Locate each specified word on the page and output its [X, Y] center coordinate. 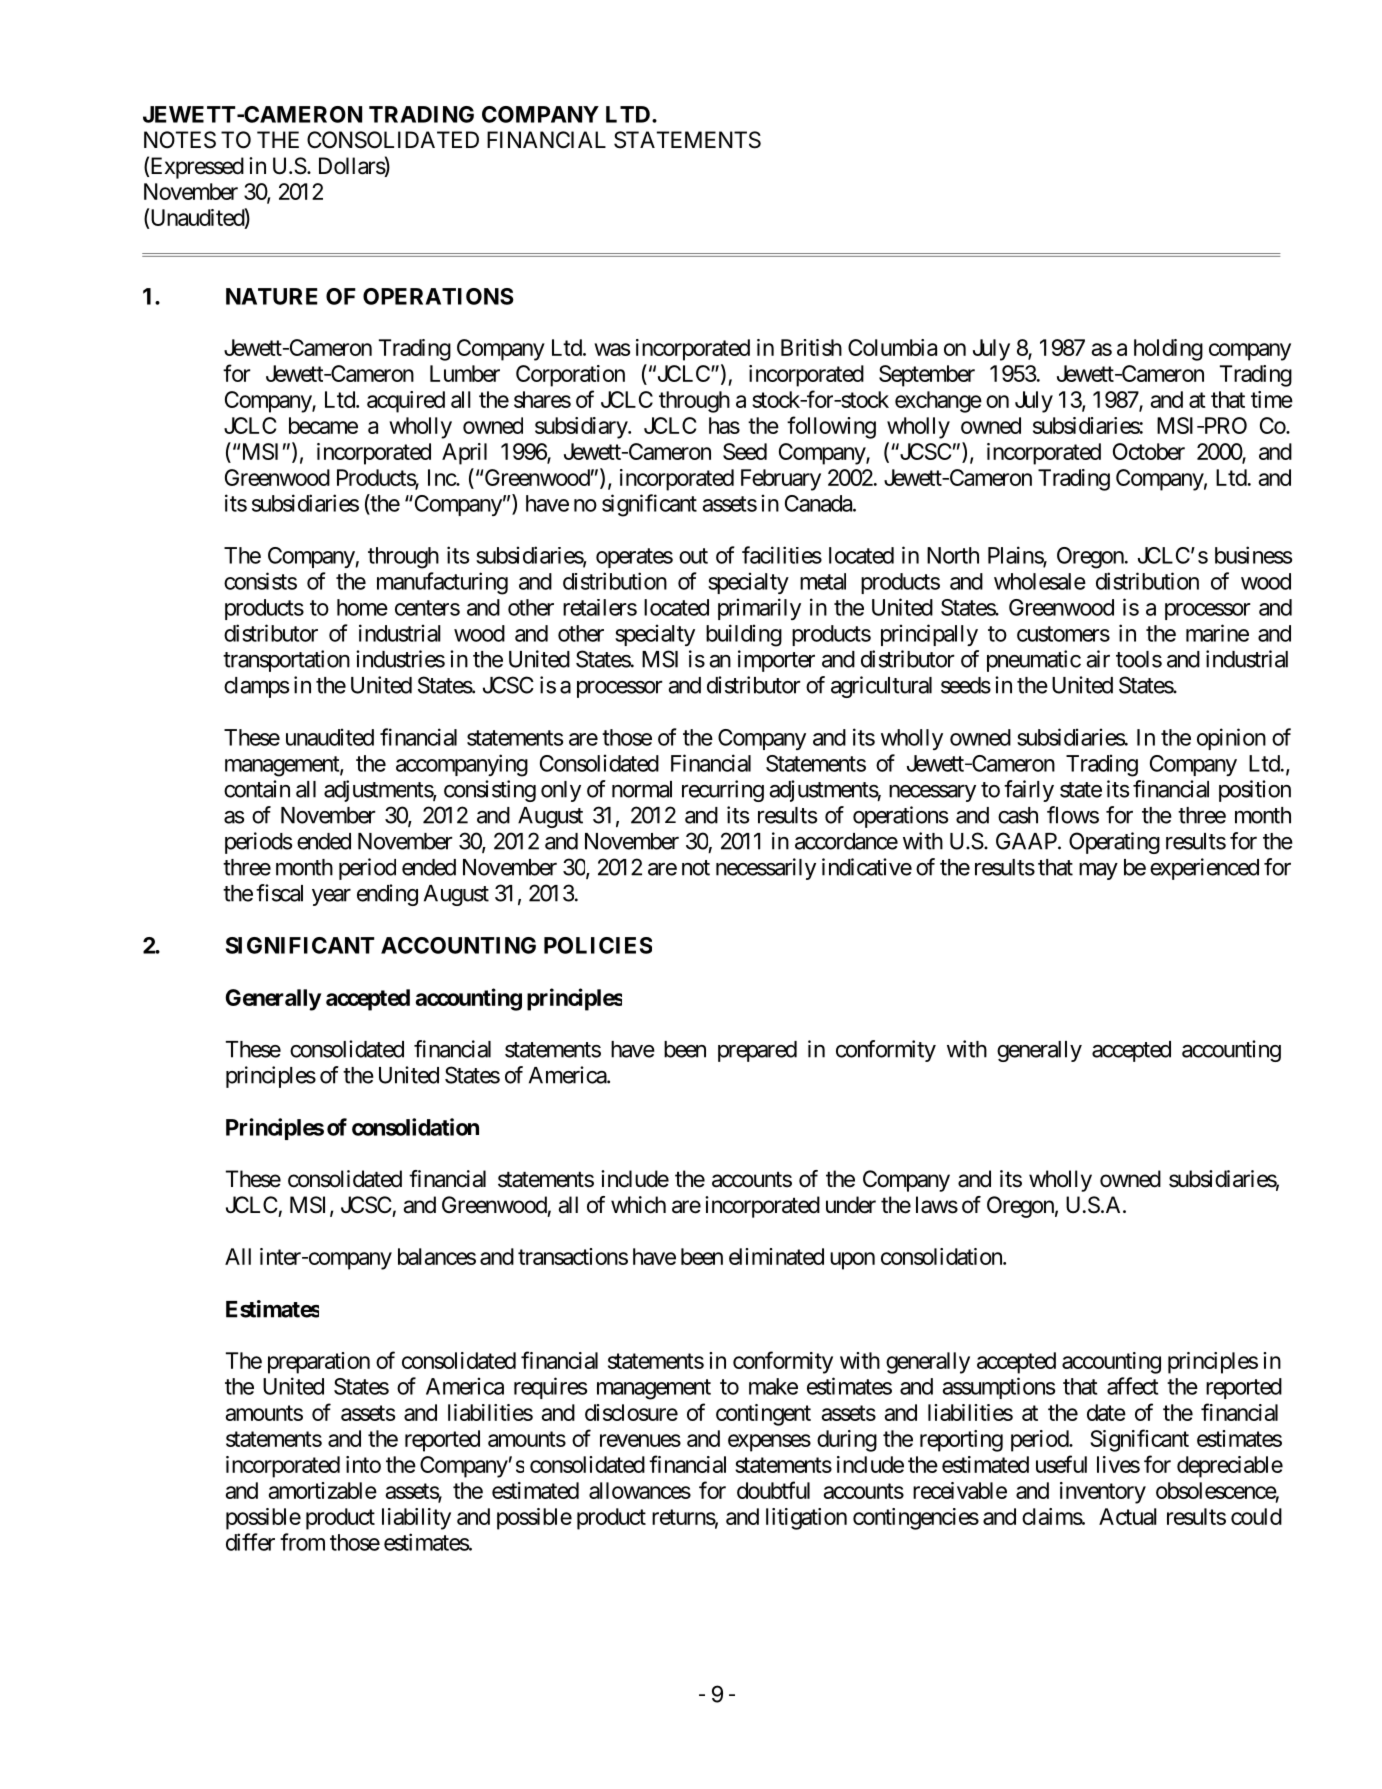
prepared [757, 1051]
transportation [286, 661]
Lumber [465, 373]
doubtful [773, 1490]
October [1149, 451]
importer [776, 661]
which [638, 1205]
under [851, 1205]
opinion [1231, 739]
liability [416, 1519]
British [811, 347]
